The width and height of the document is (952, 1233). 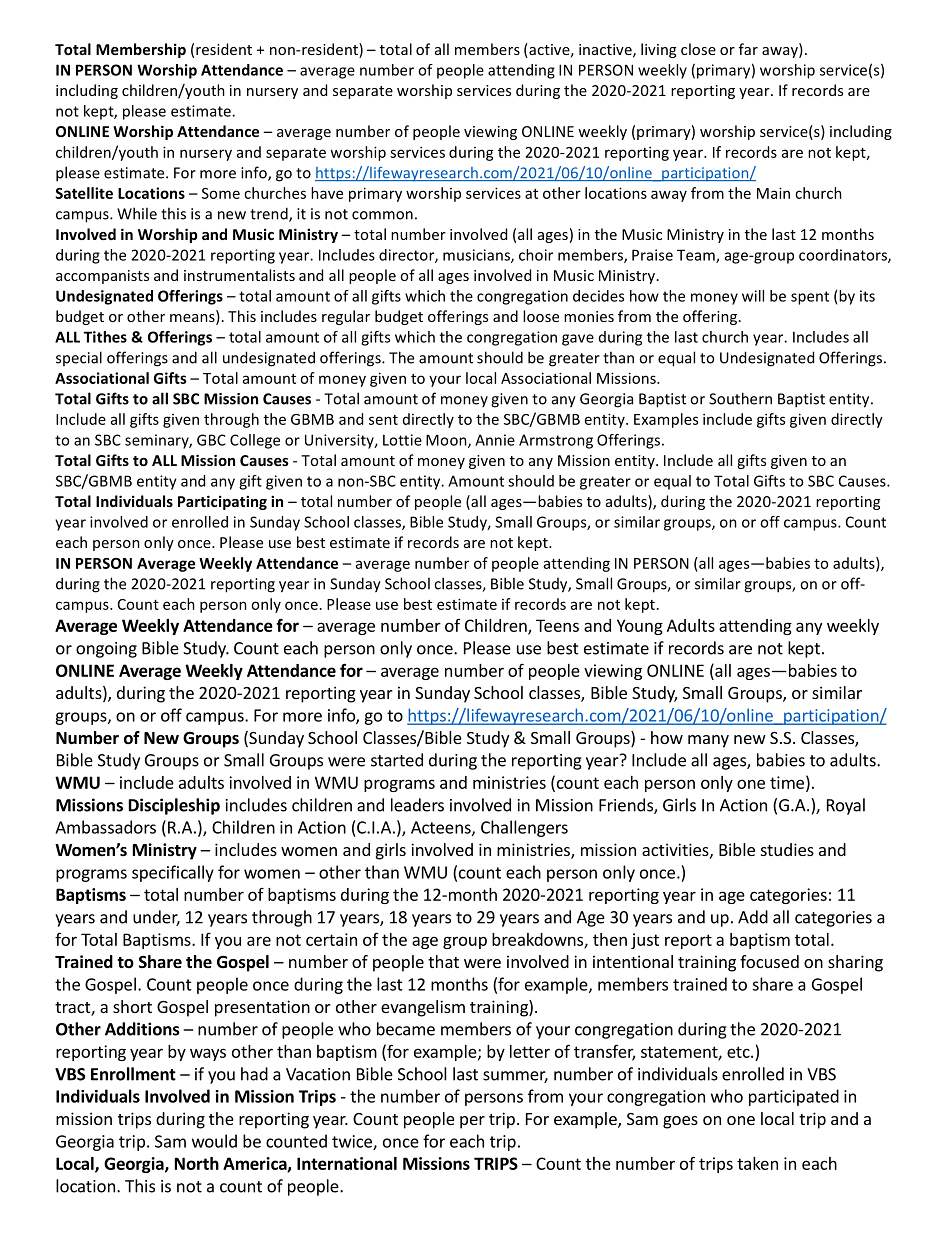 What do you see at coordinates (787, 782) in the document?
I see `time` at bounding box center [787, 782].
